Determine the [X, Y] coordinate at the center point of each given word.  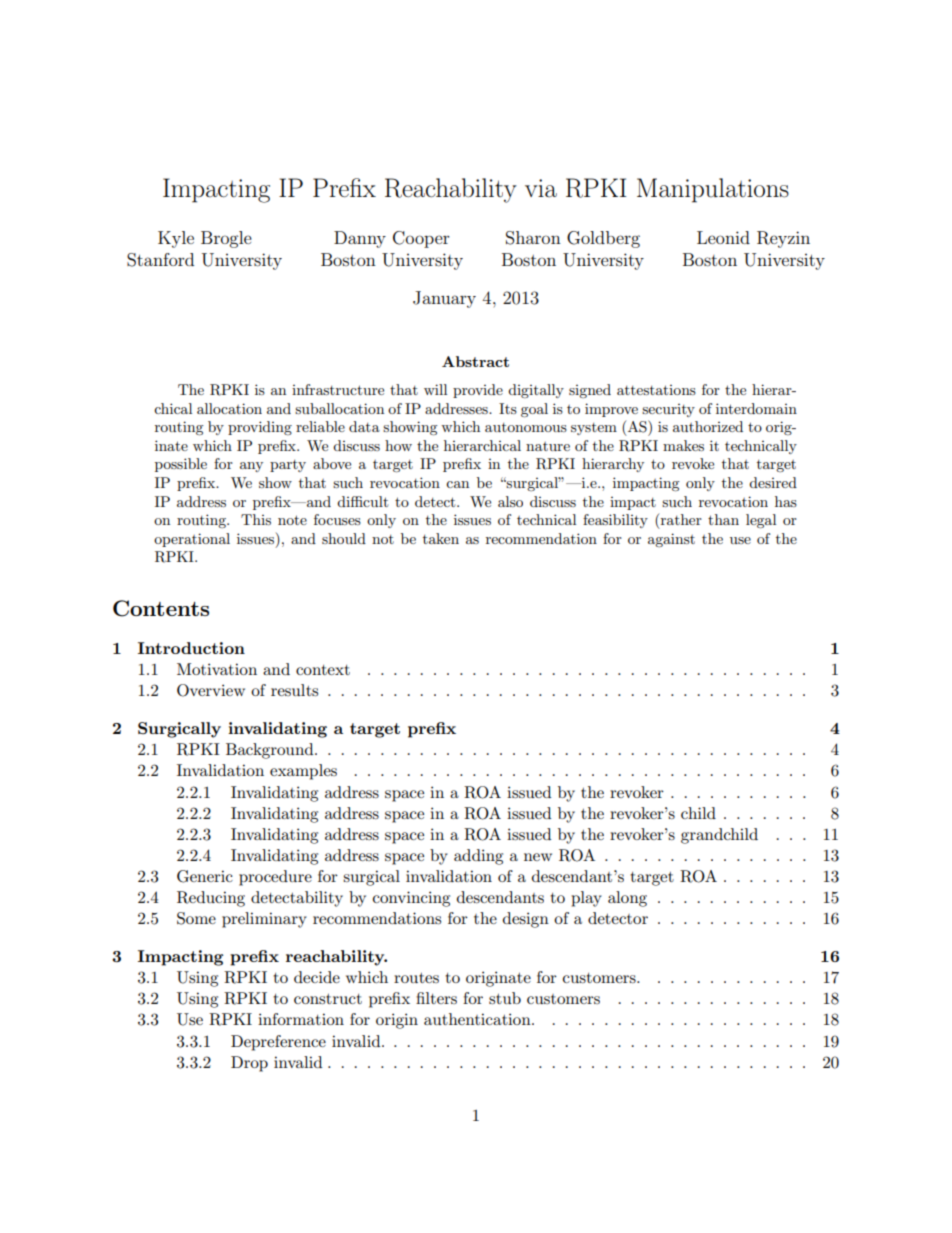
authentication [478, 1019]
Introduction [191, 648]
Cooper [421, 239]
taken [441, 538]
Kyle [176, 239]
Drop [249, 1064]
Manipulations [713, 190]
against [671, 540]
